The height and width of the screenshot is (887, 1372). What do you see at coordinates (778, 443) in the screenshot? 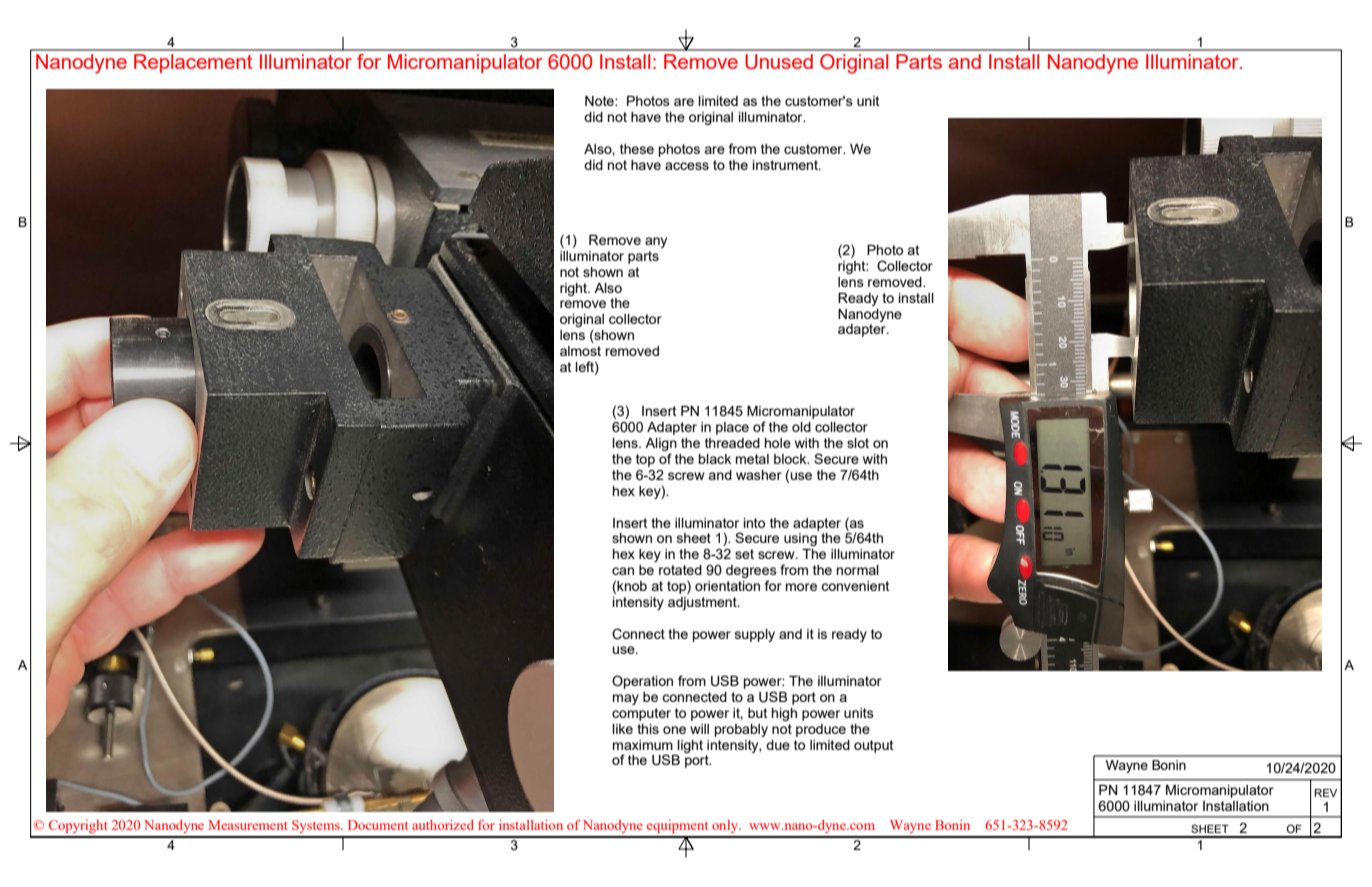
I see `hole` at bounding box center [778, 443].
